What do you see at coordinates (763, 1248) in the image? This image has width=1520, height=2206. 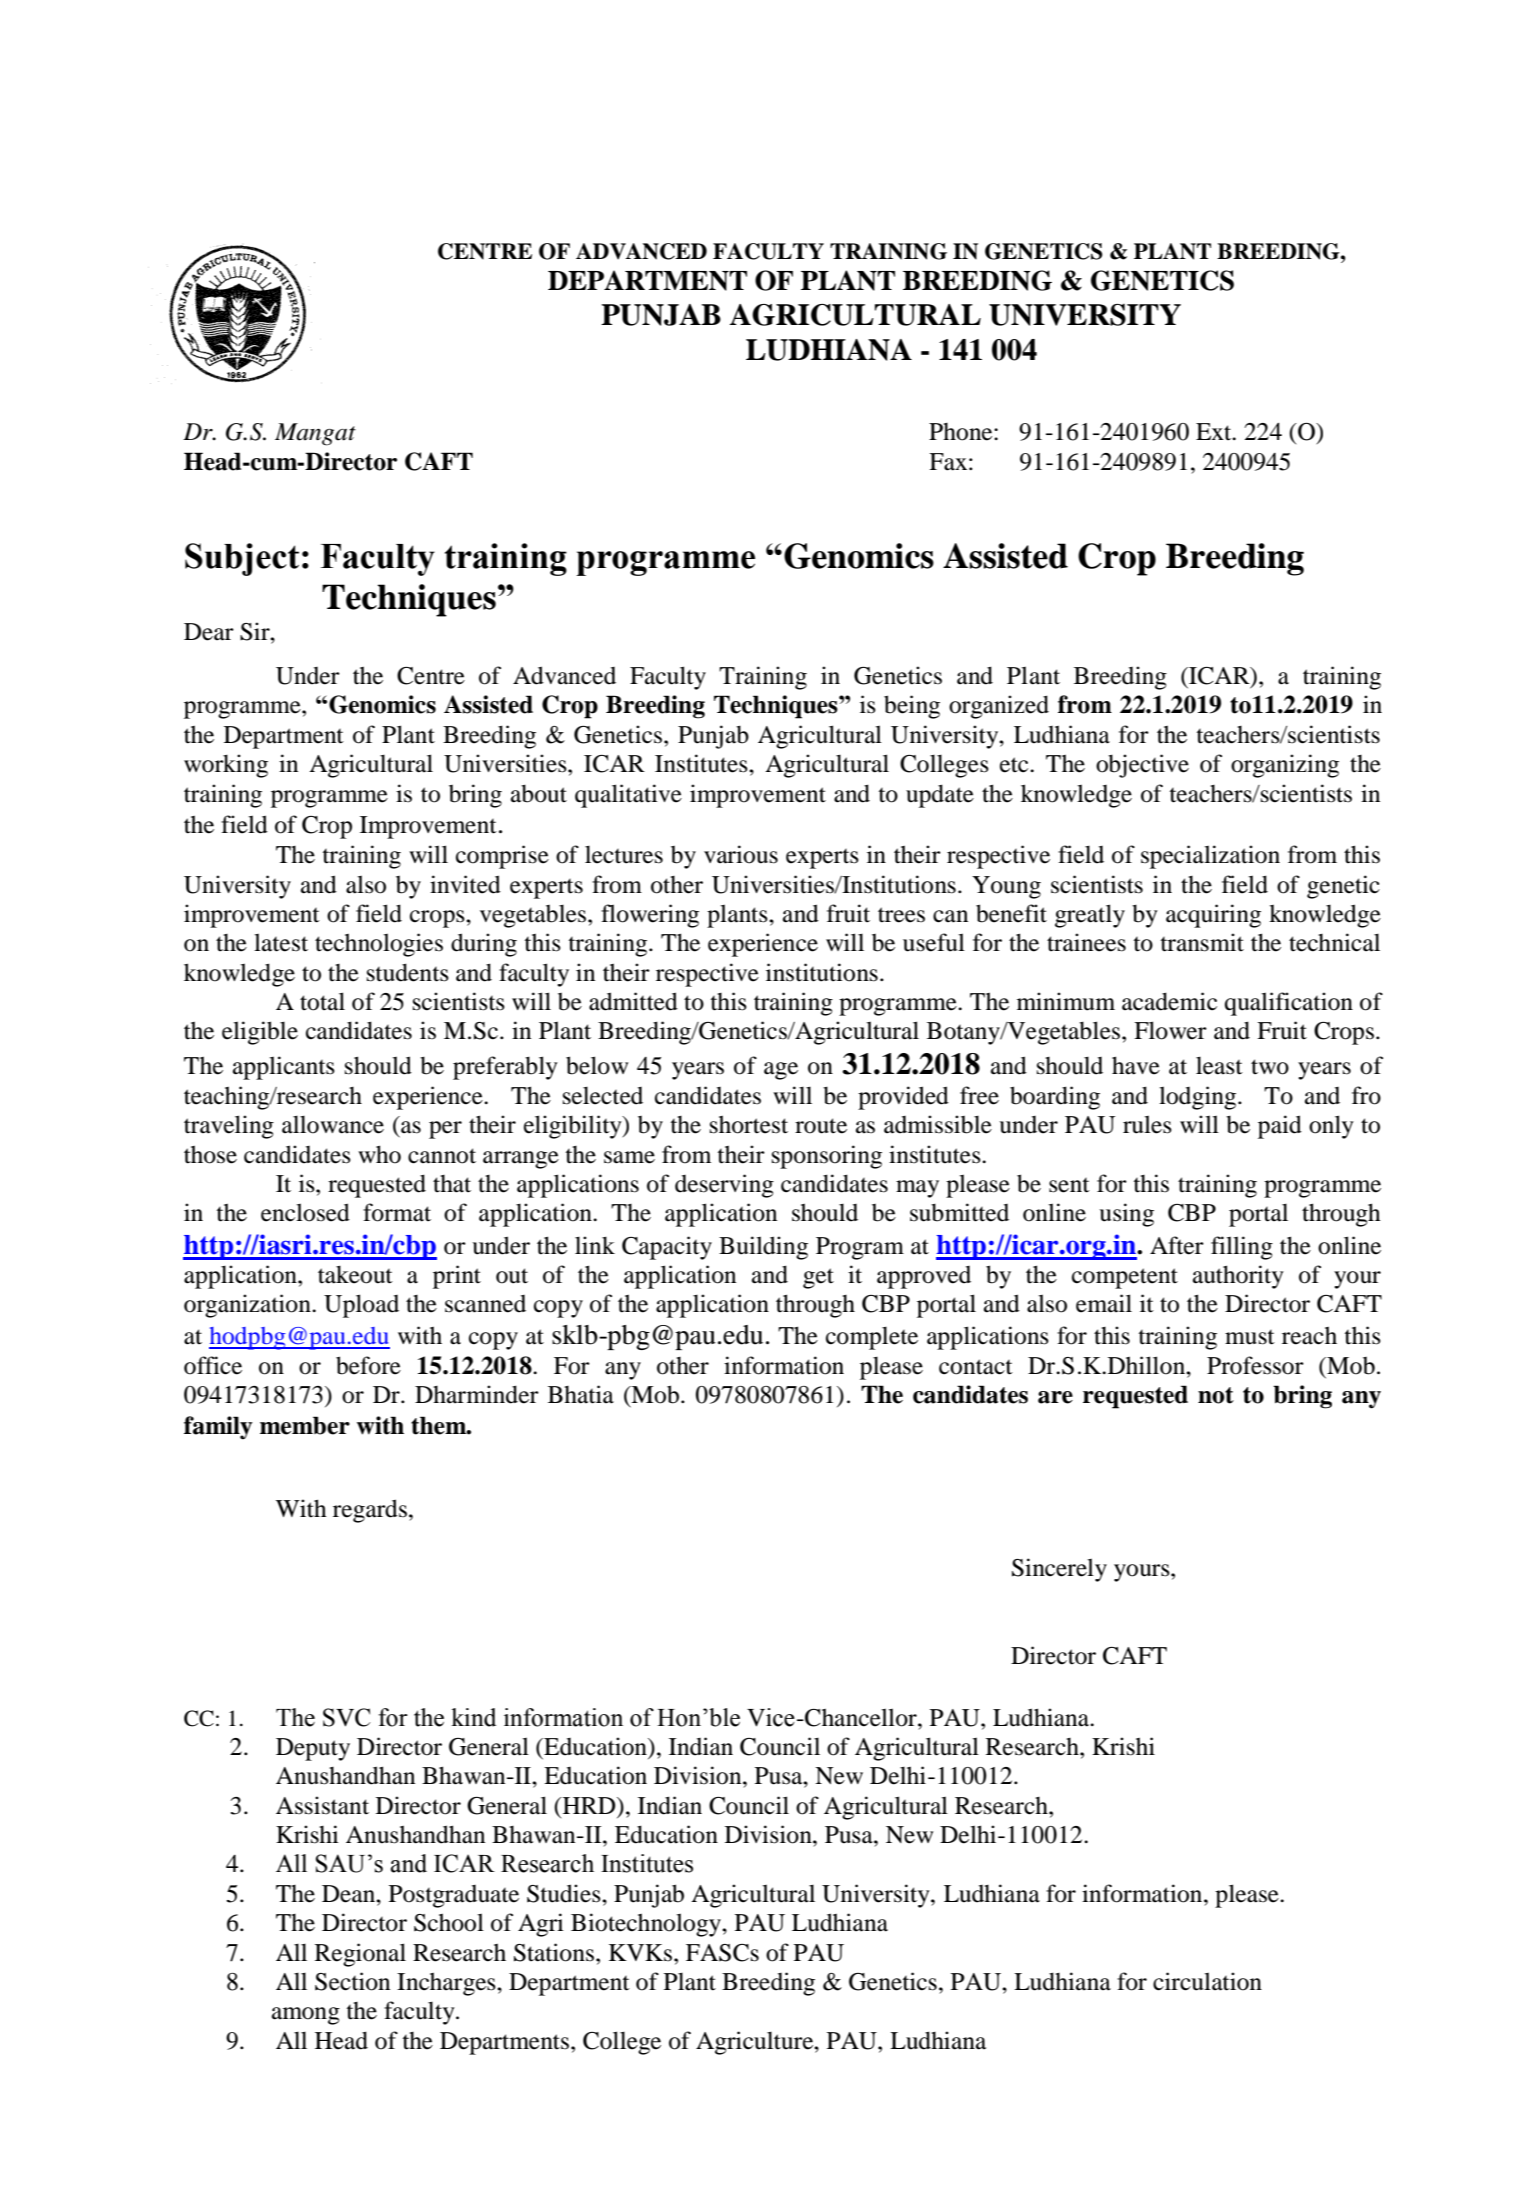 I see `Building` at bounding box center [763, 1248].
